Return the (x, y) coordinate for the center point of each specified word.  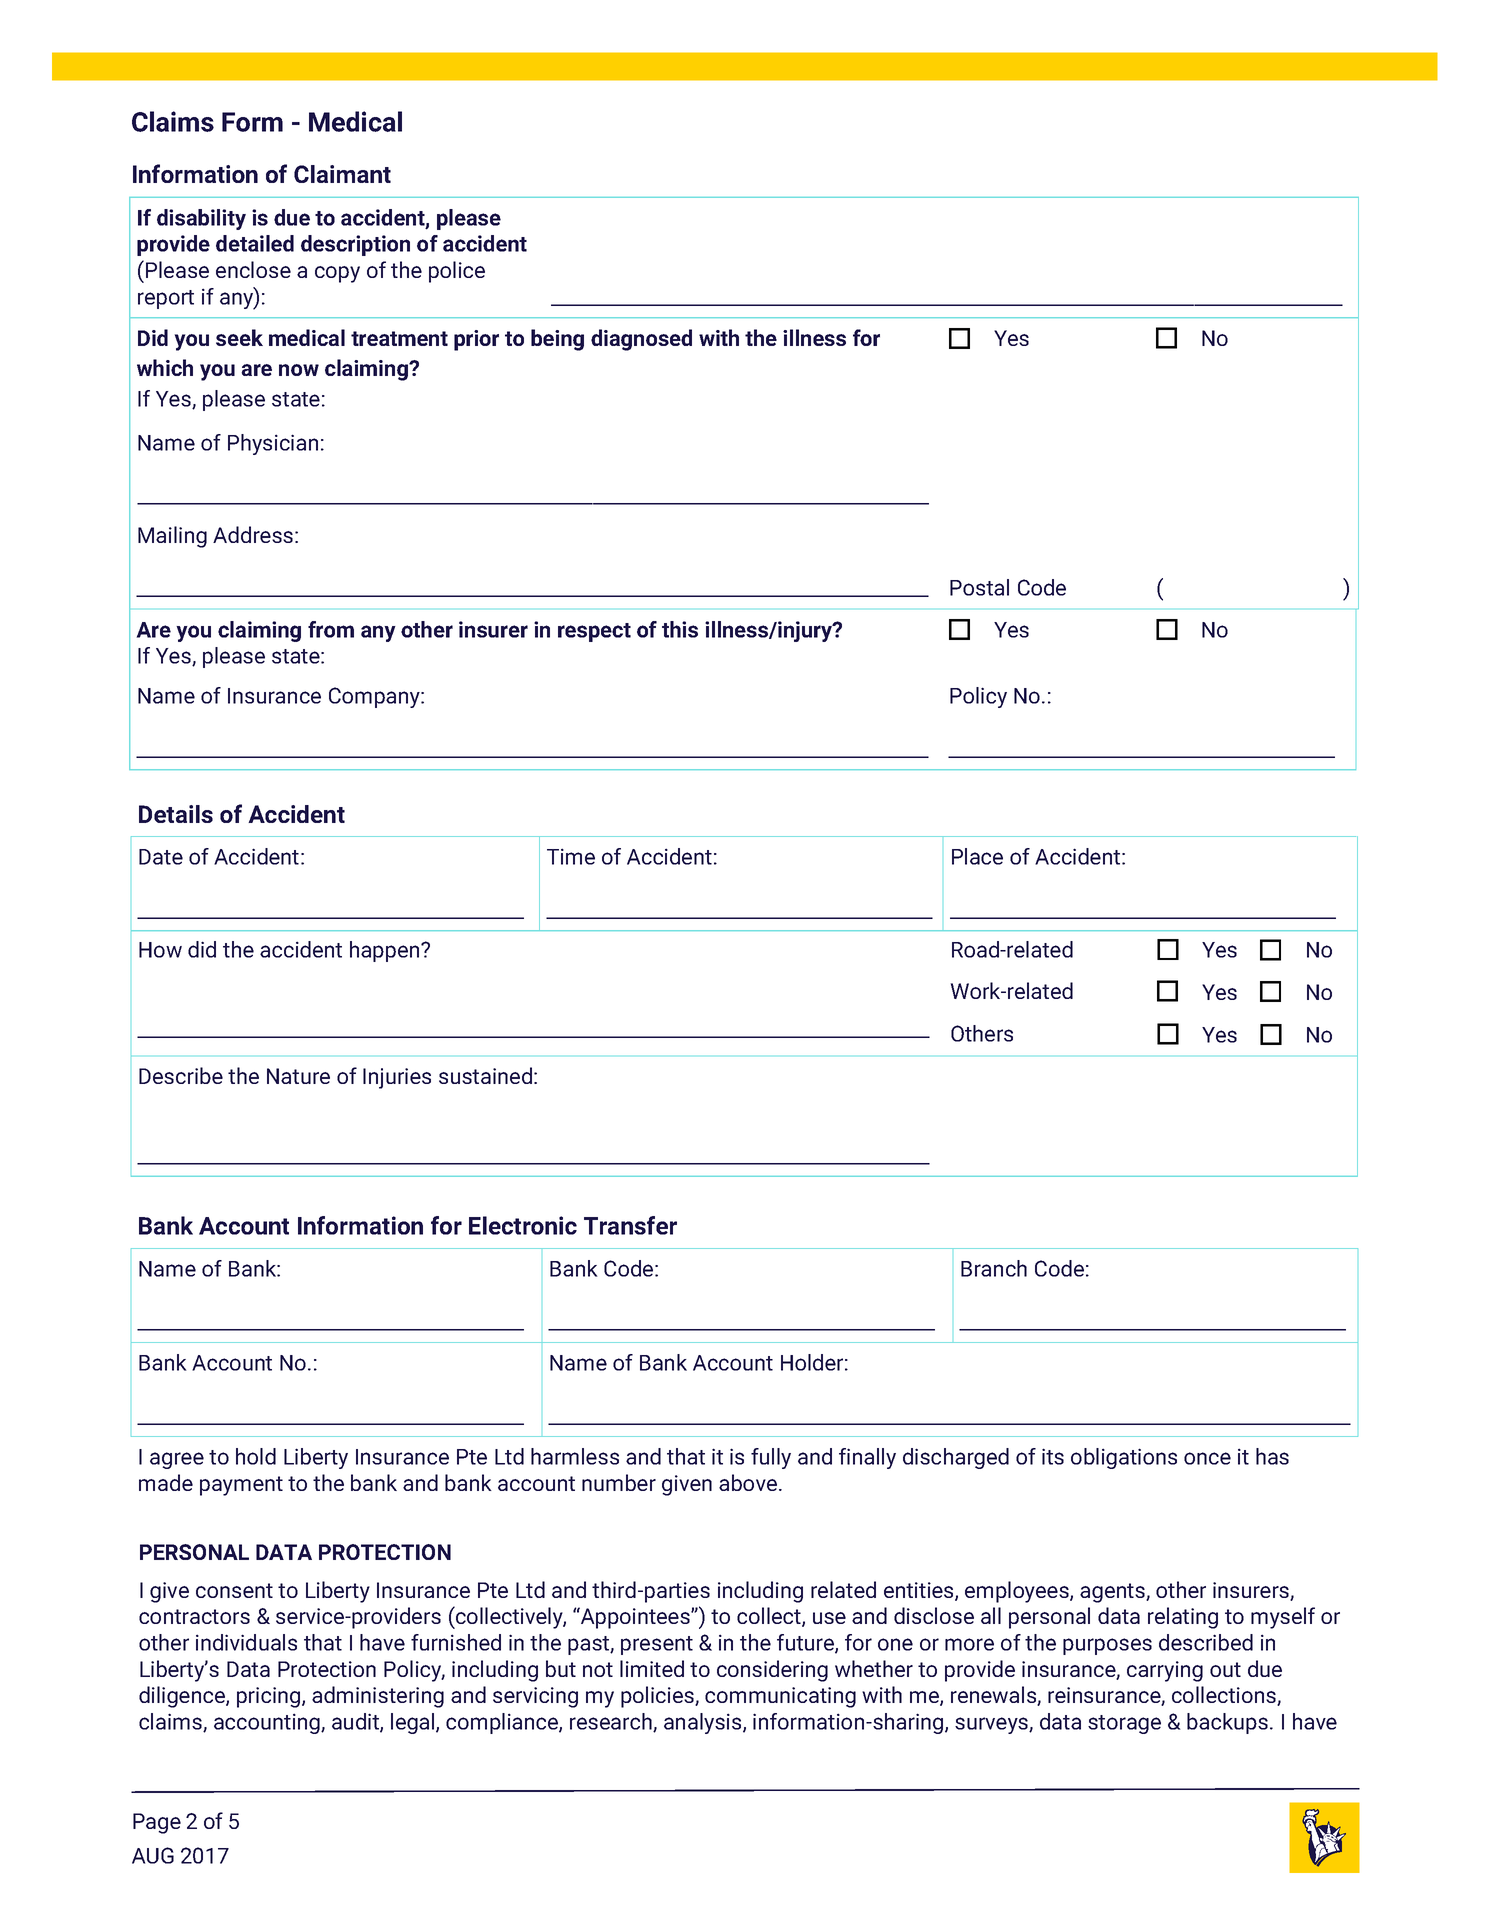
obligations (1124, 1458)
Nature (298, 1076)
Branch (994, 1268)
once (1207, 1458)
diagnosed (641, 340)
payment (241, 1486)
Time (571, 856)
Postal (979, 587)
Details (176, 814)
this (680, 629)
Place (977, 856)
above (748, 1482)
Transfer (630, 1225)
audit (356, 1722)
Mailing (172, 537)
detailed (255, 243)
